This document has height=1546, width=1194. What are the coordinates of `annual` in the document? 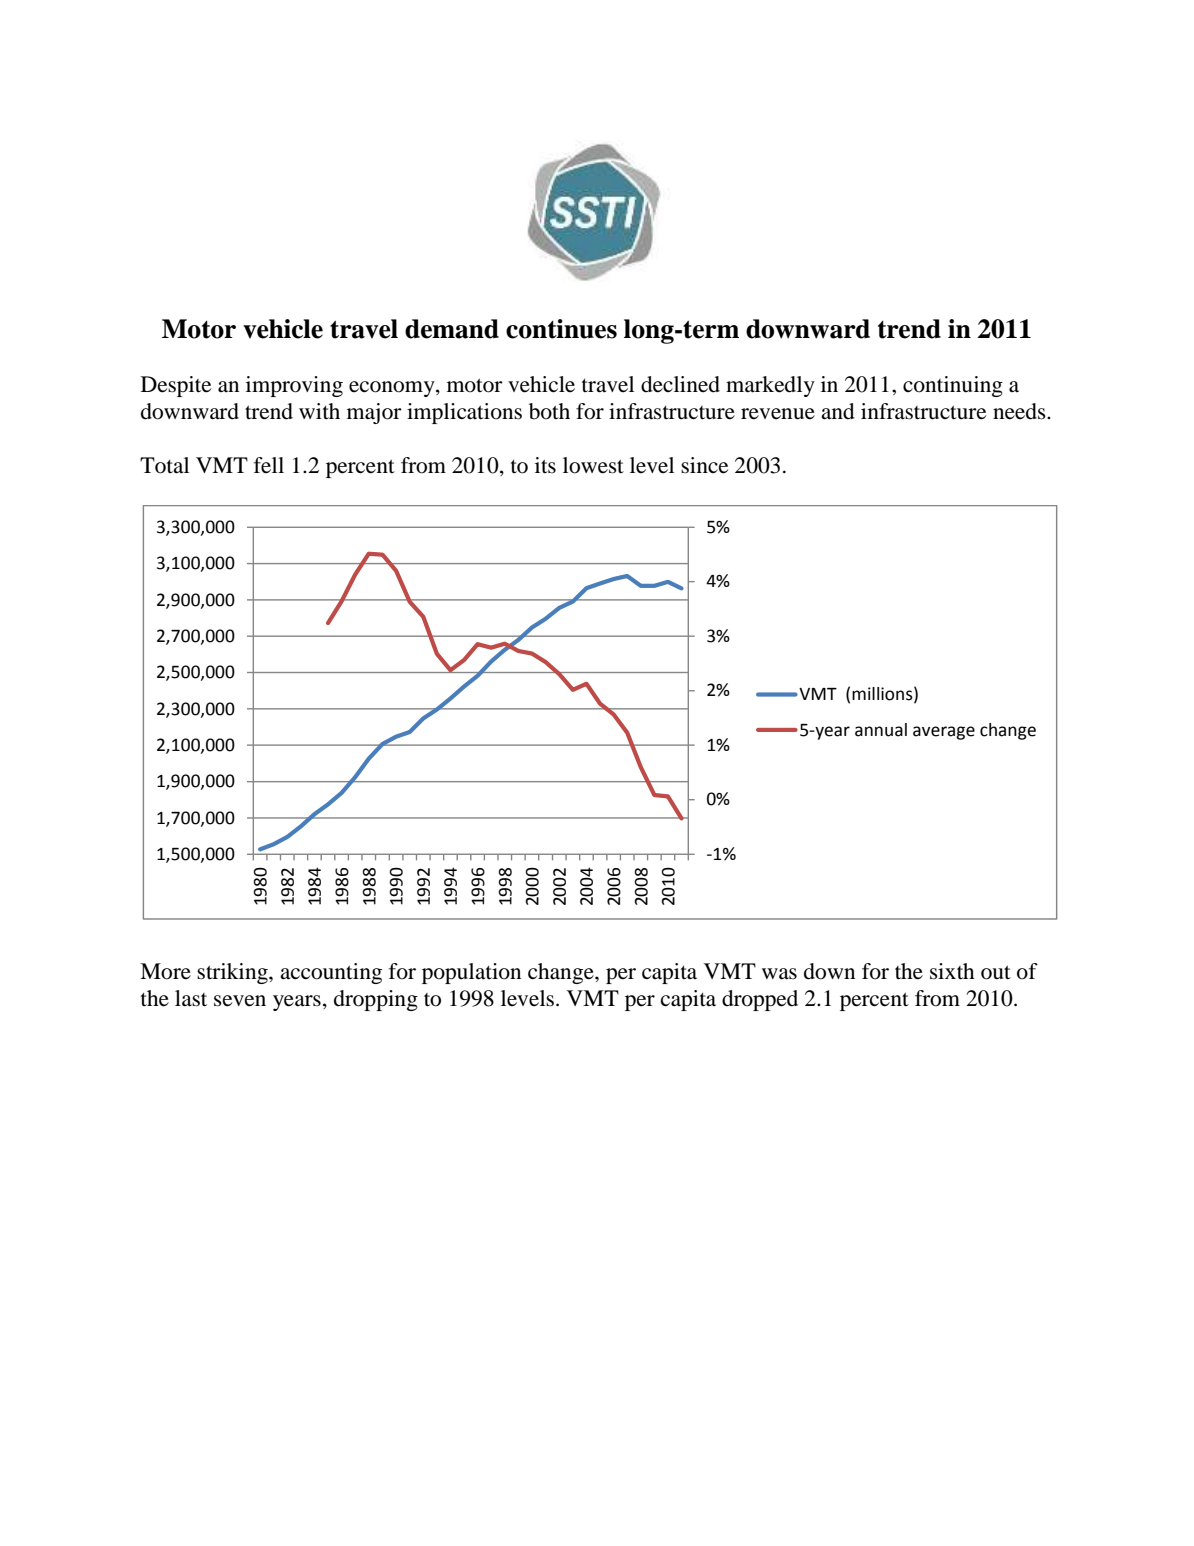 It's located at (881, 730).
